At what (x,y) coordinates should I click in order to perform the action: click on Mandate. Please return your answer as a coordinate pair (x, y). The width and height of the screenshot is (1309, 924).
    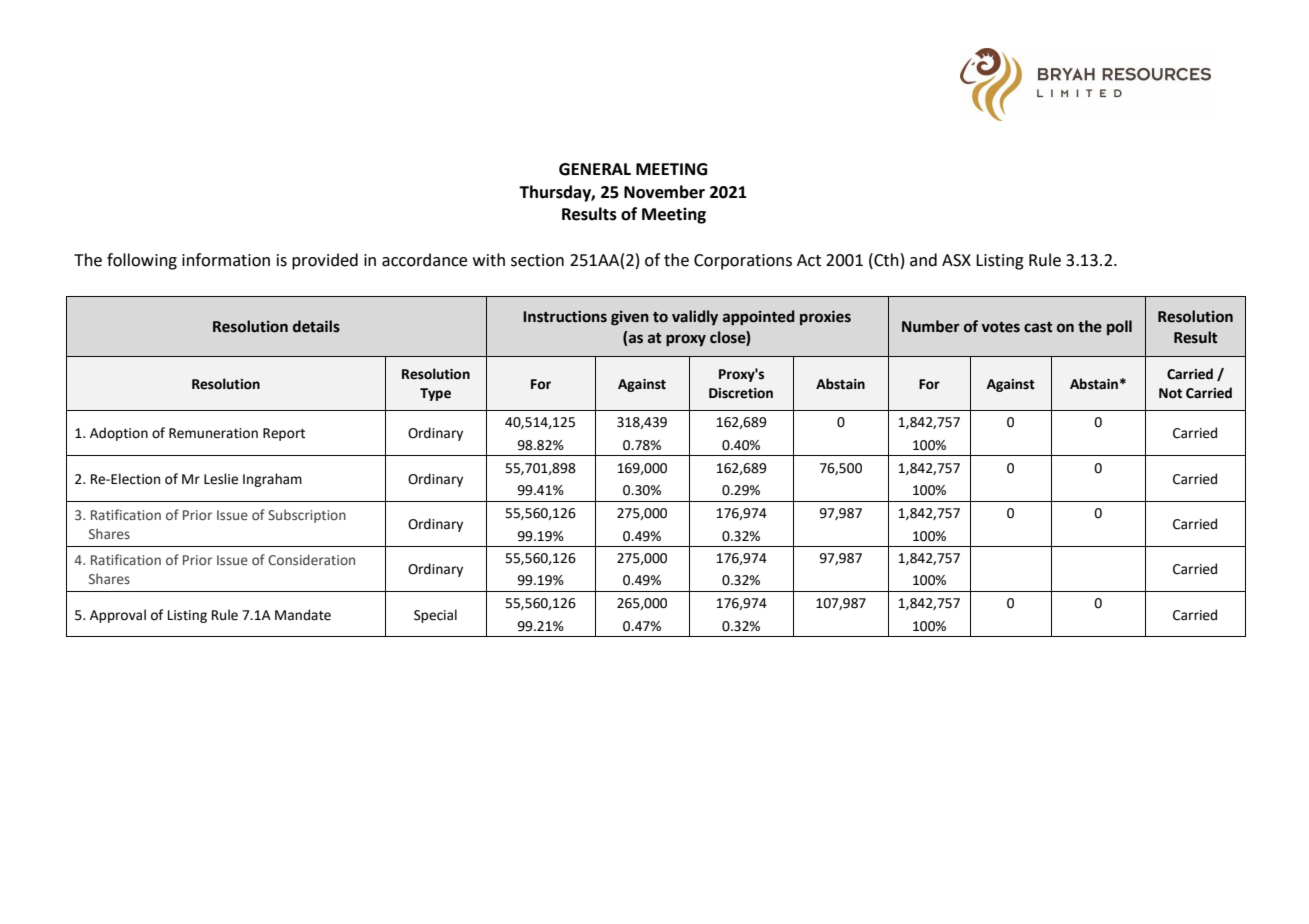
    Looking at the image, I should click on (303, 615).
